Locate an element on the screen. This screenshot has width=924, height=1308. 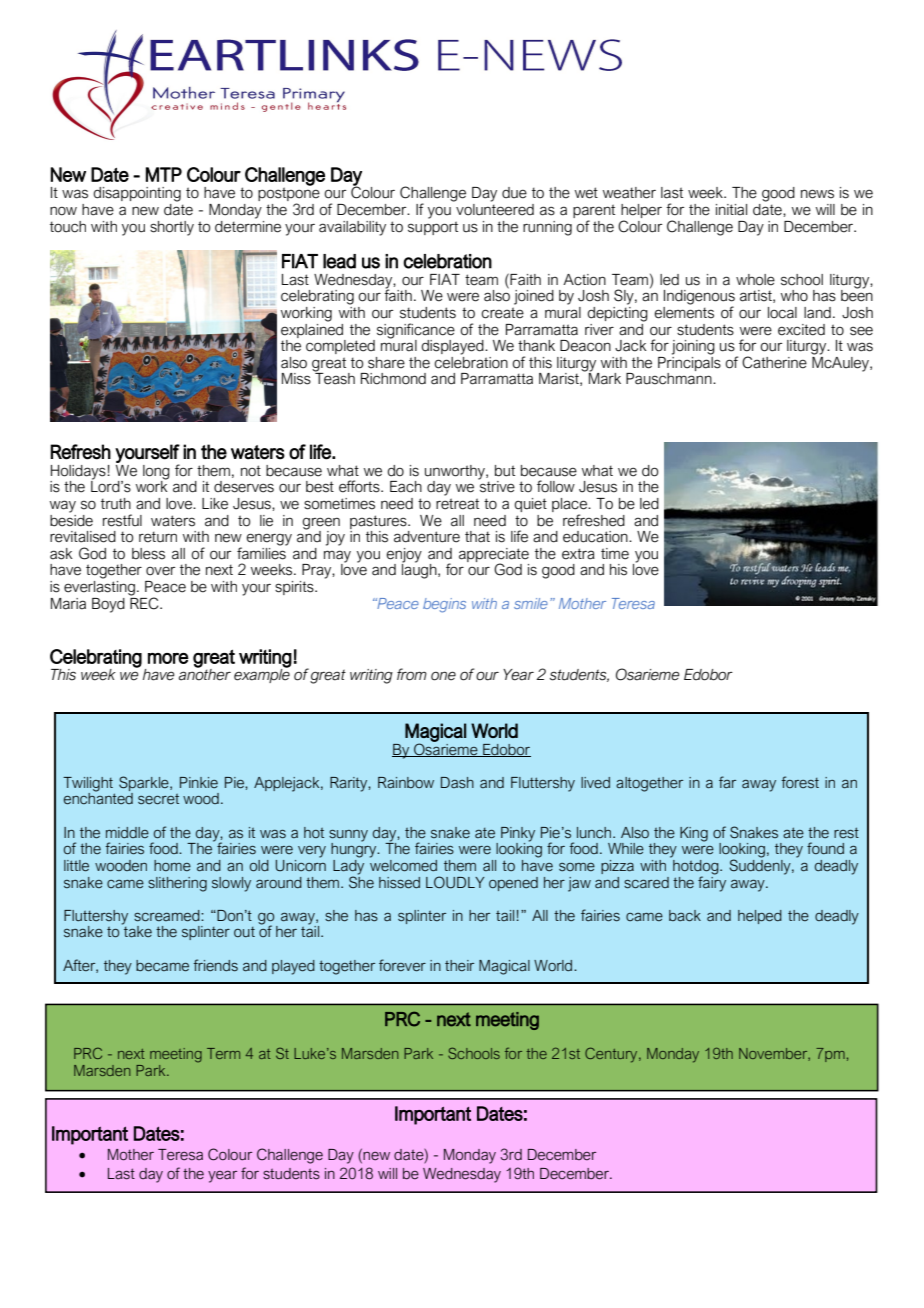
another is located at coordinates (205, 674).
